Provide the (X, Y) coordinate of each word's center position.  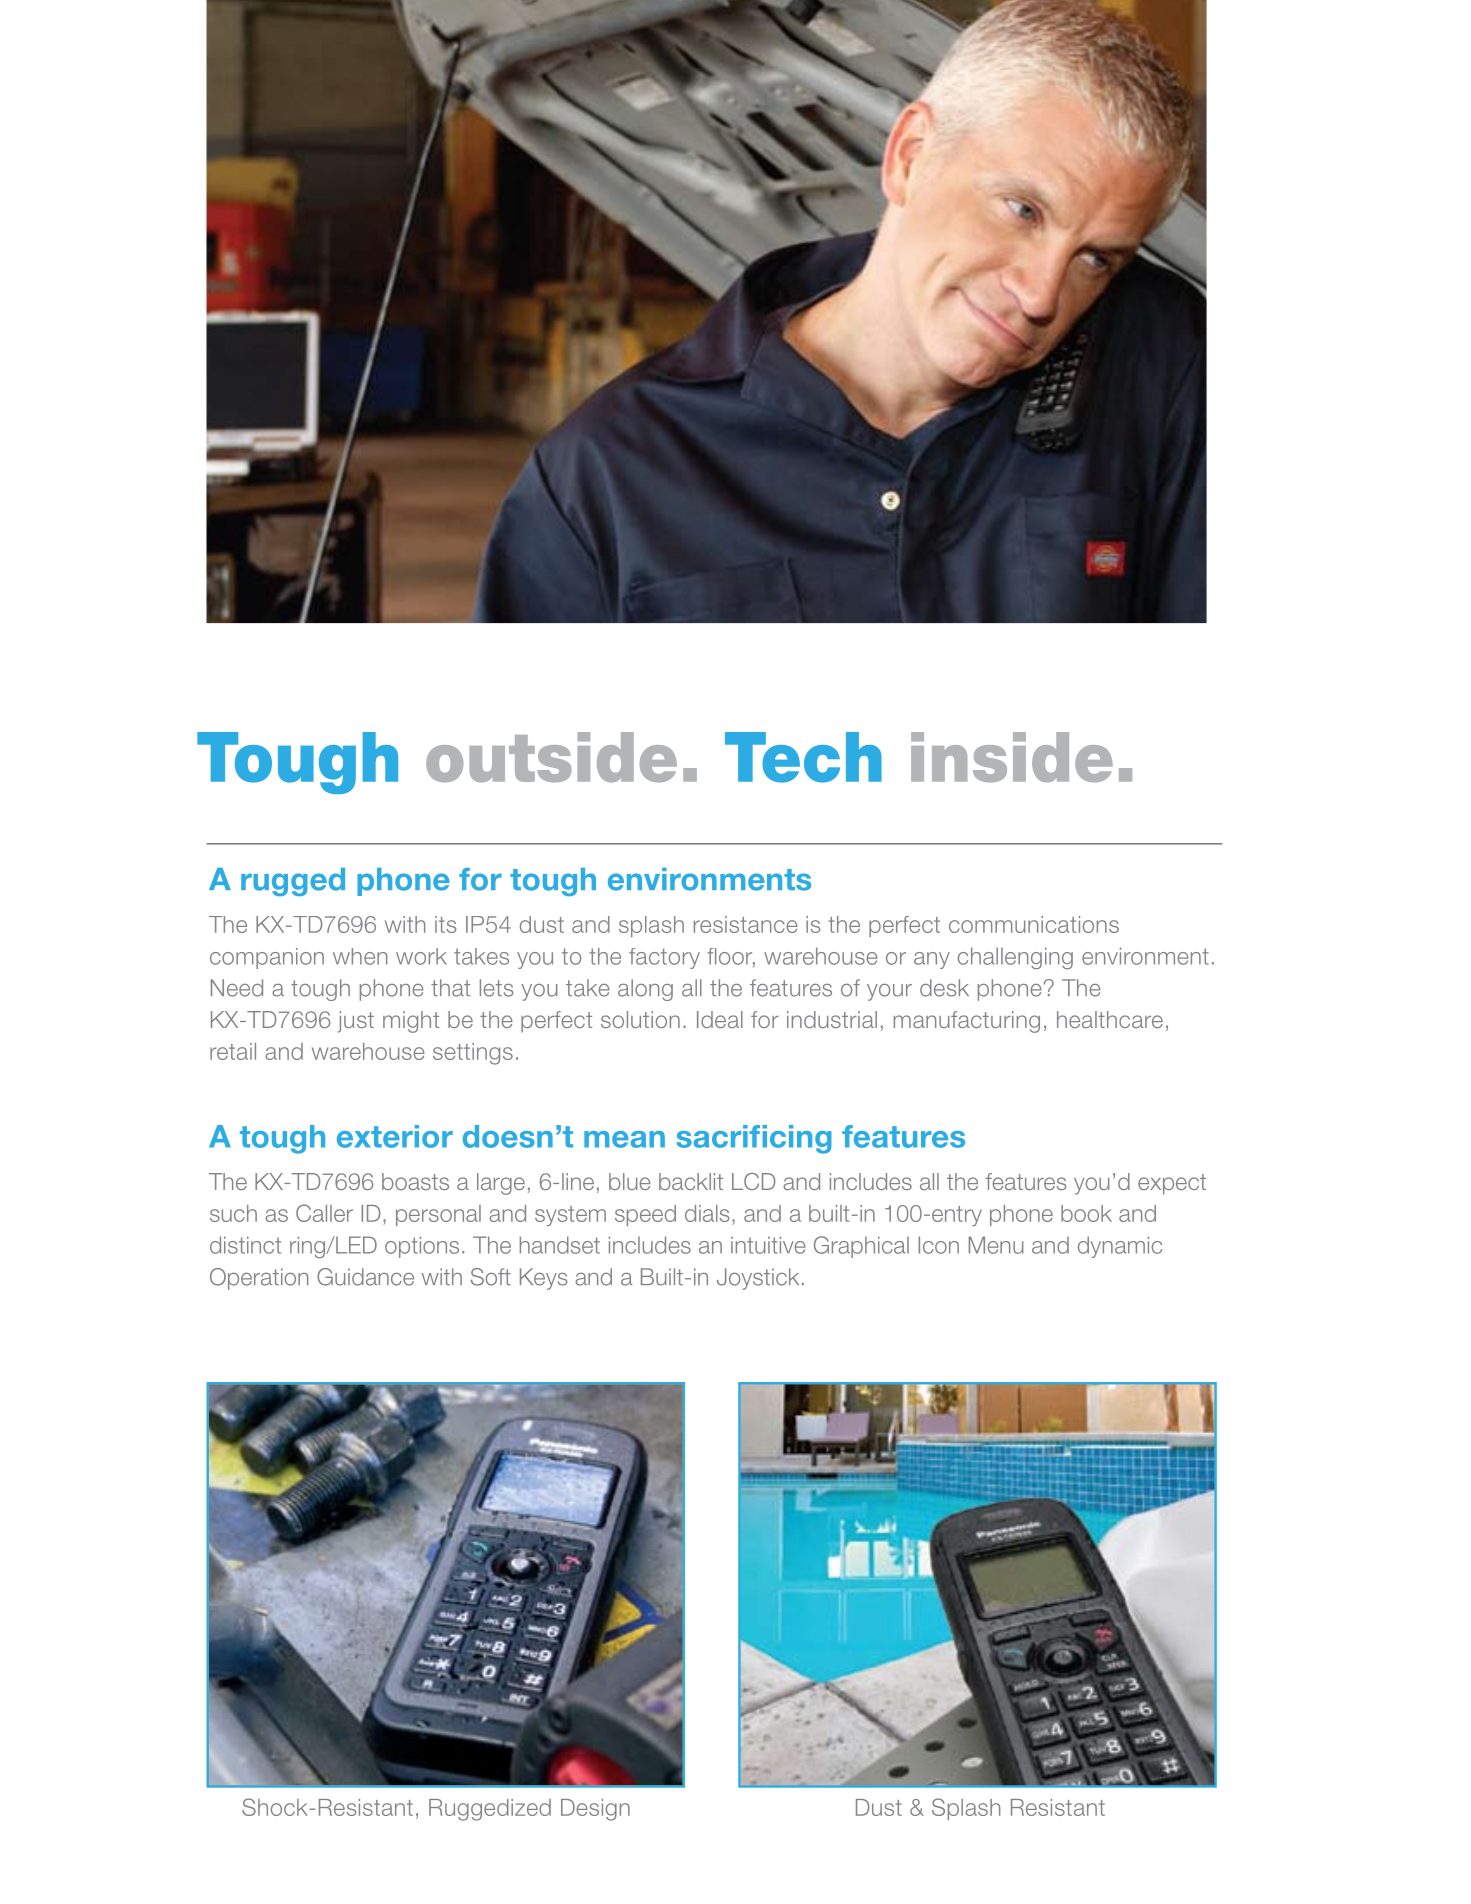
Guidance (365, 1277)
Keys (543, 1279)
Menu (996, 1245)
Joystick (758, 1279)
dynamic (1120, 1247)
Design (595, 1810)
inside (1012, 757)
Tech (803, 757)
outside (551, 757)
